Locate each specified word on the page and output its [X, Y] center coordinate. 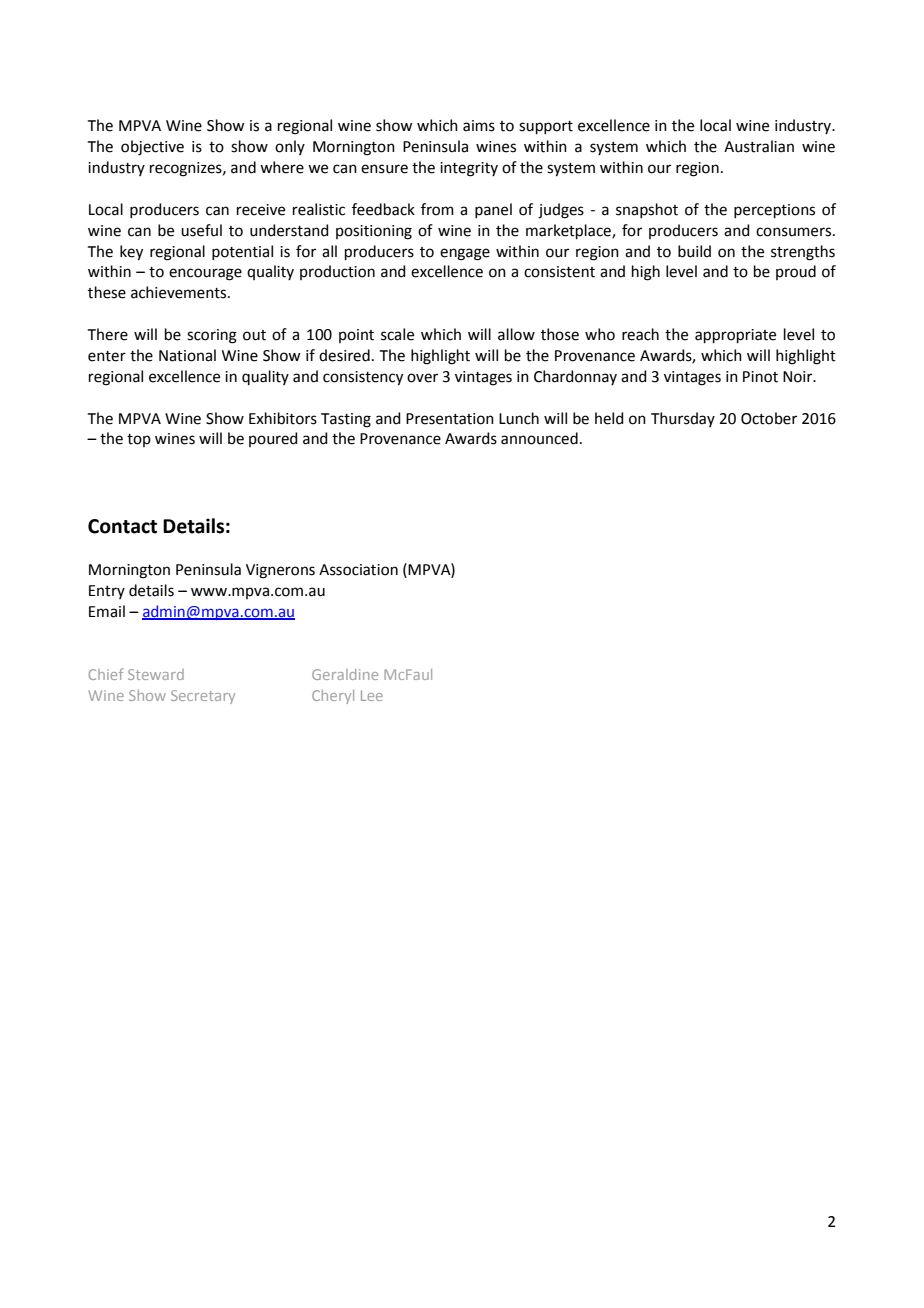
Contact [122, 526]
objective [152, 148]
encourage [205, 274]
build [694, 251]
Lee [372, 695]
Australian [759, 146]
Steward [156, 674]
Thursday [683, 419]
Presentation [450, 419]
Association [358, 570]
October [769, 418]
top [139, 440]
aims [479, 126]
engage [465, 254]
